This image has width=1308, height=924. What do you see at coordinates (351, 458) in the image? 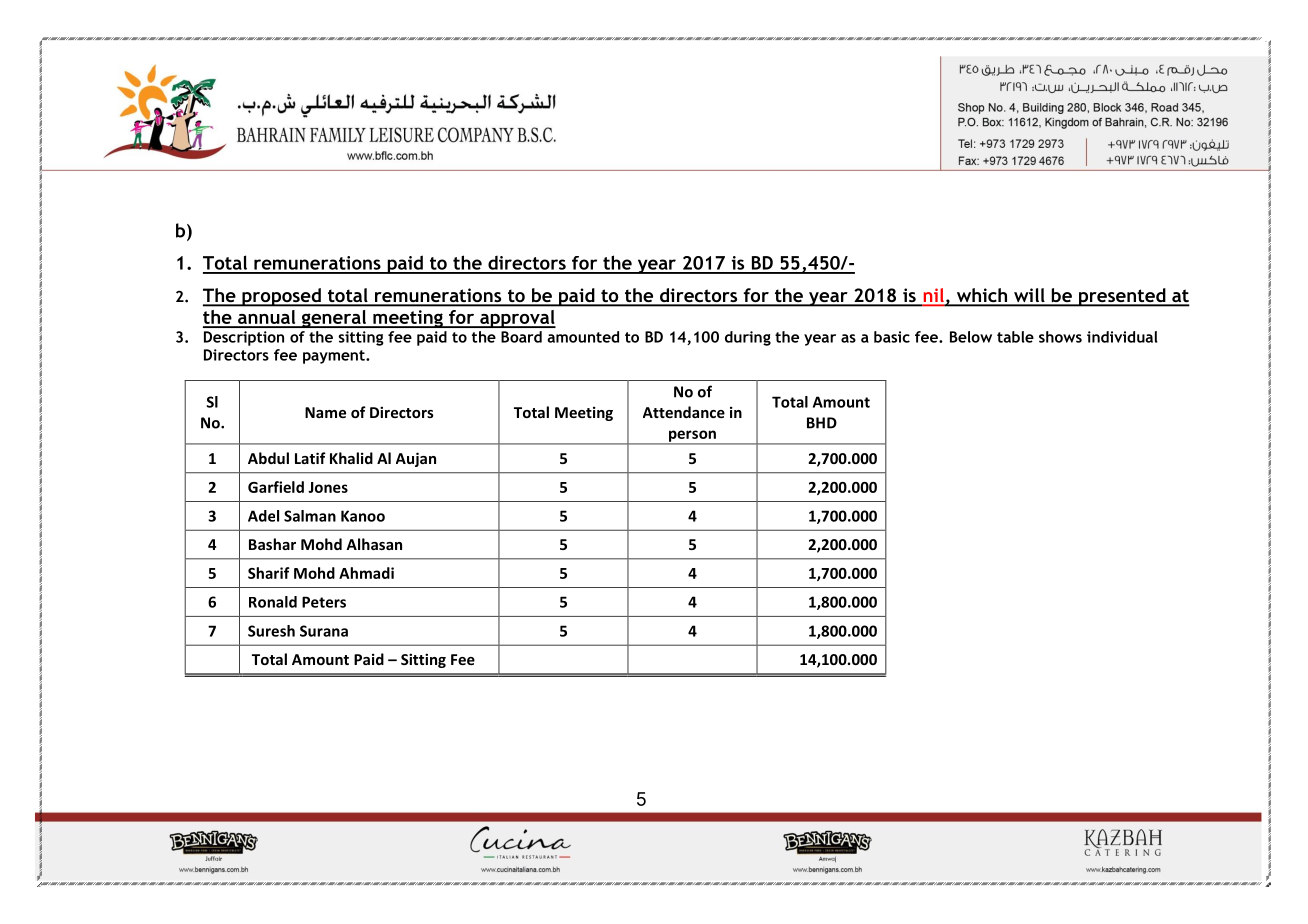
I see `Khalid` at bounding box center [351, 458].
